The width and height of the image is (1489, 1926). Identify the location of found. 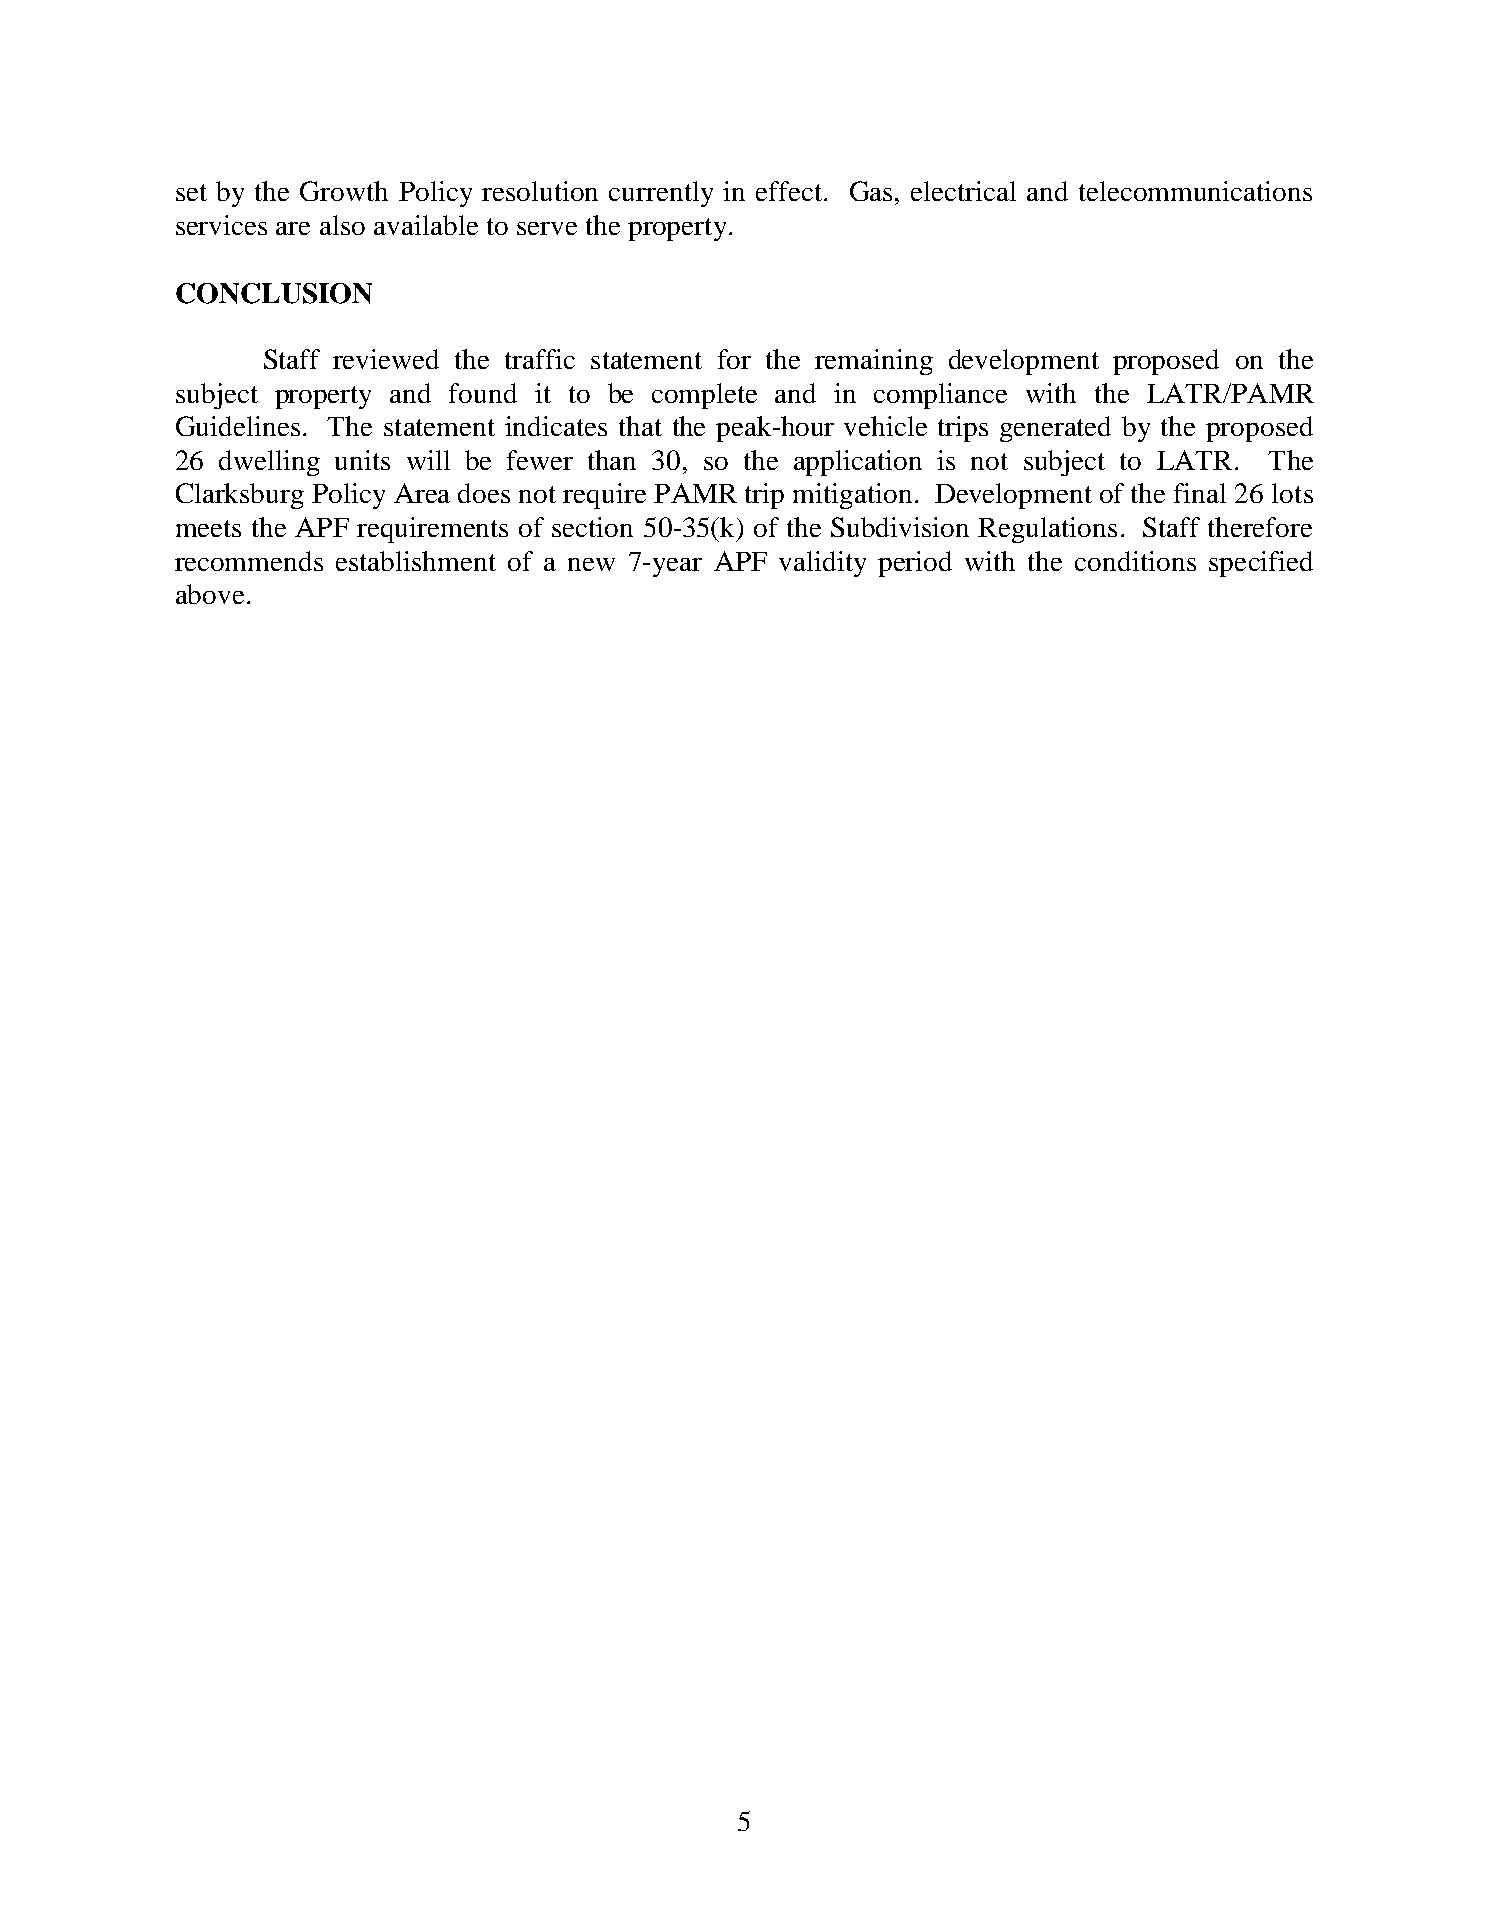
(483, 393).
